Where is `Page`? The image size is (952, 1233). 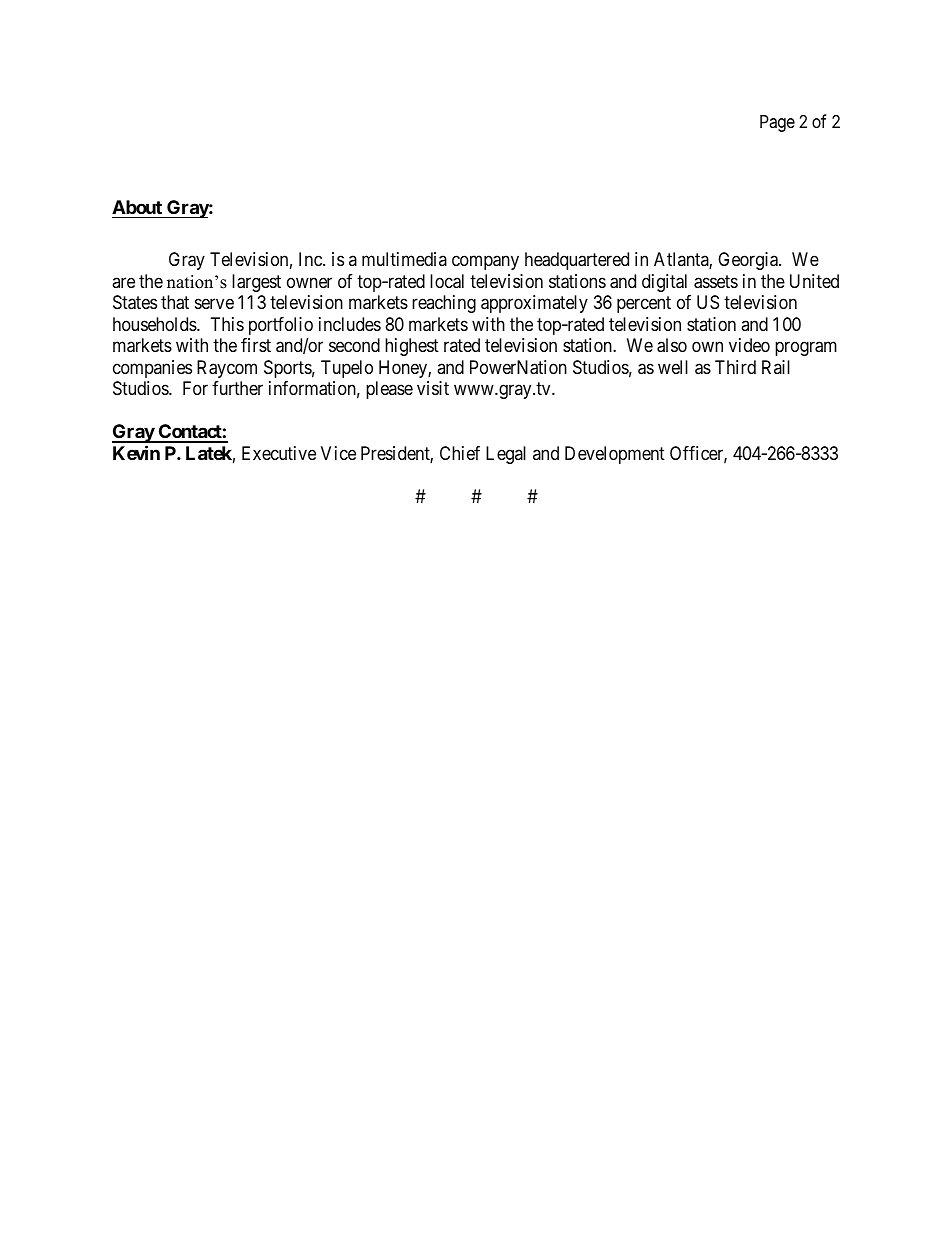 Page is located at coordinates (777, 123).
